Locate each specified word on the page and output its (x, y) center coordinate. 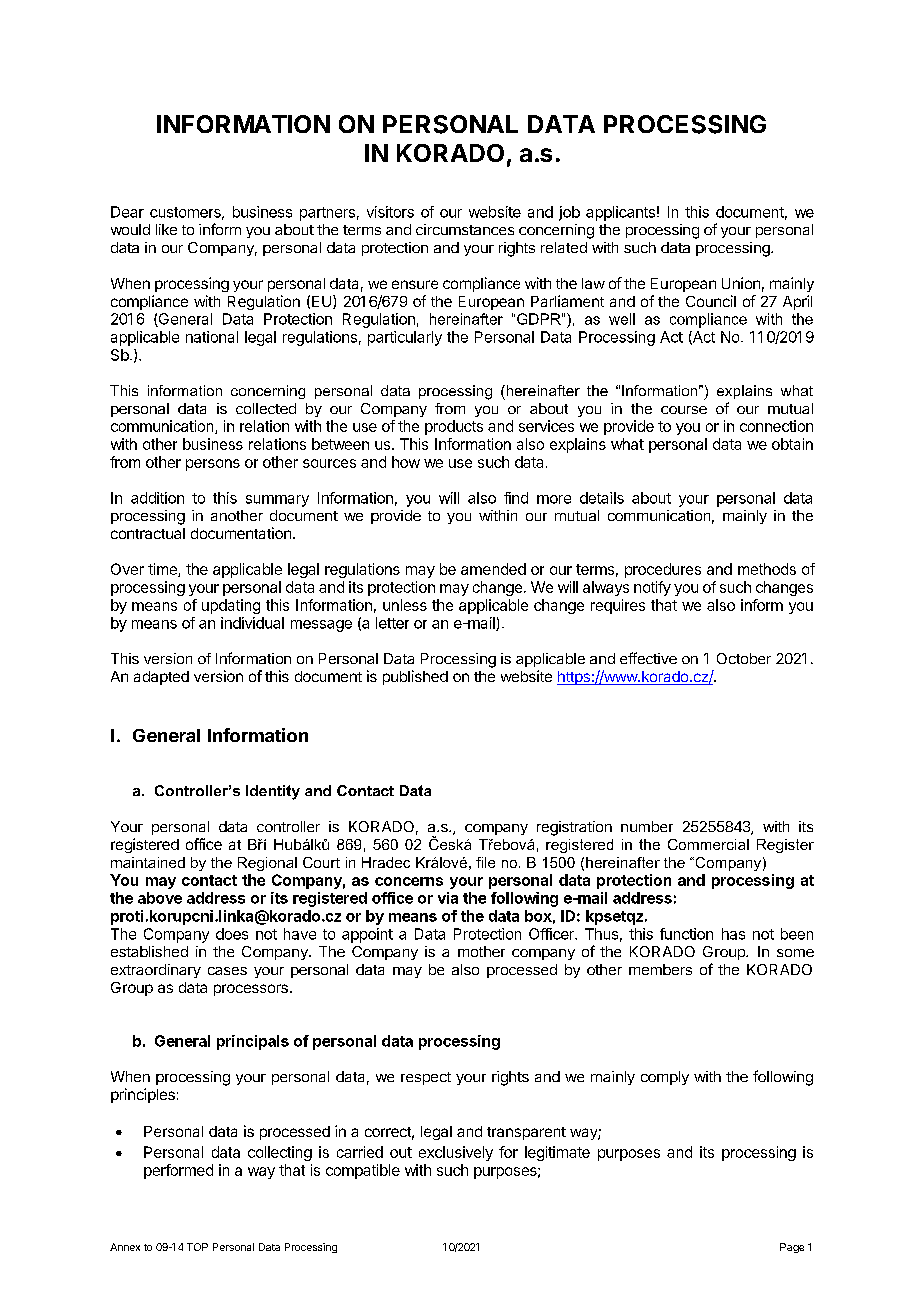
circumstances (465, 229)
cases (227, 971)
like (166, 229)
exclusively (456, 1153)
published (415, 677)
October (744, 658)
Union (741, 283)
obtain (792, 444)
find (516, 498)
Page (792, 1248)
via (448, 898)
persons (213, 465)
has (733, 934)
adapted (161, 678)
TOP (197, 1247)
